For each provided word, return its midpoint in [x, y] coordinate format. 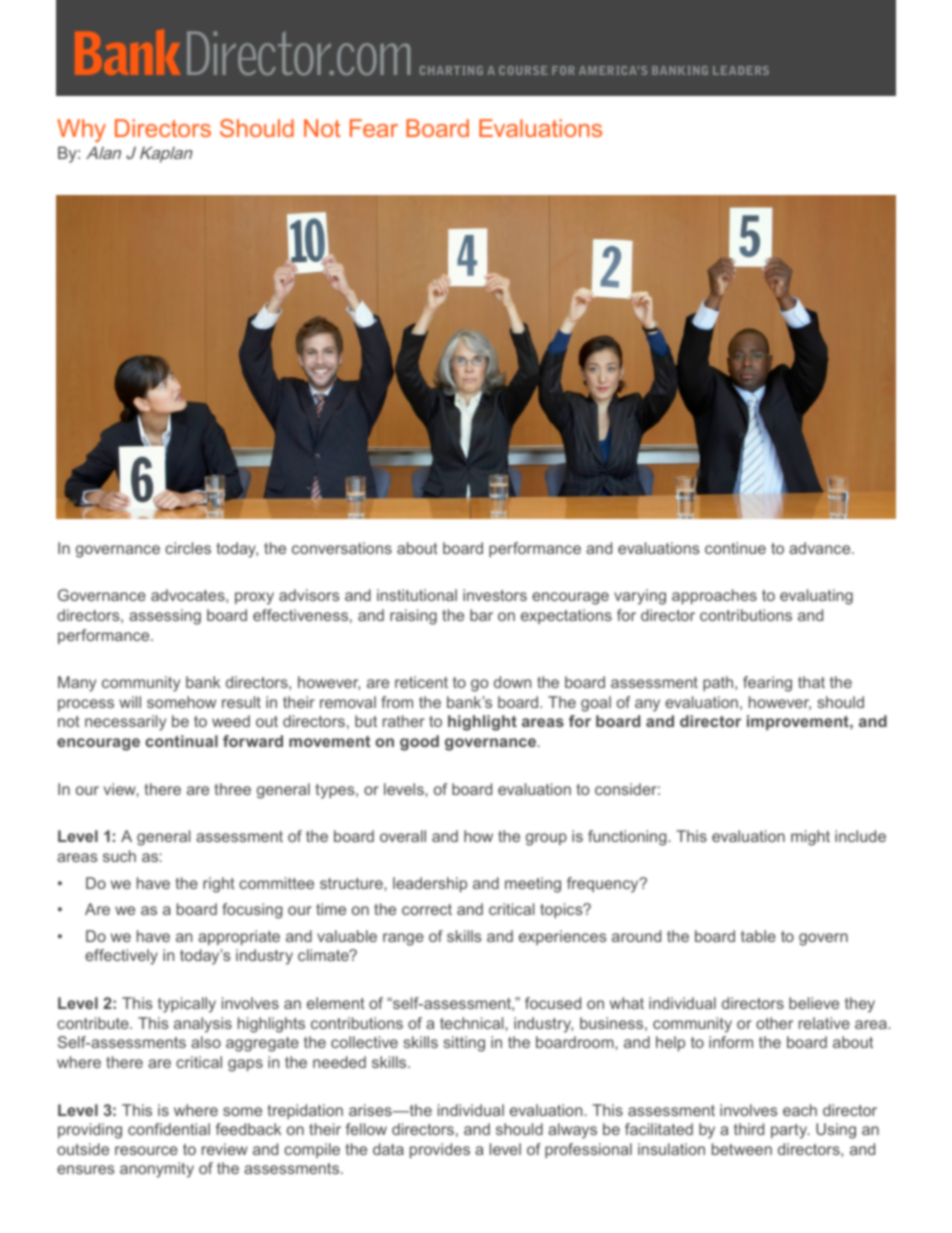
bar [481, 615]
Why [81, 130]
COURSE [523, 70]
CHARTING [451, 70]
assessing [165, 617]
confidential [169, 1129]
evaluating [816, 597]
